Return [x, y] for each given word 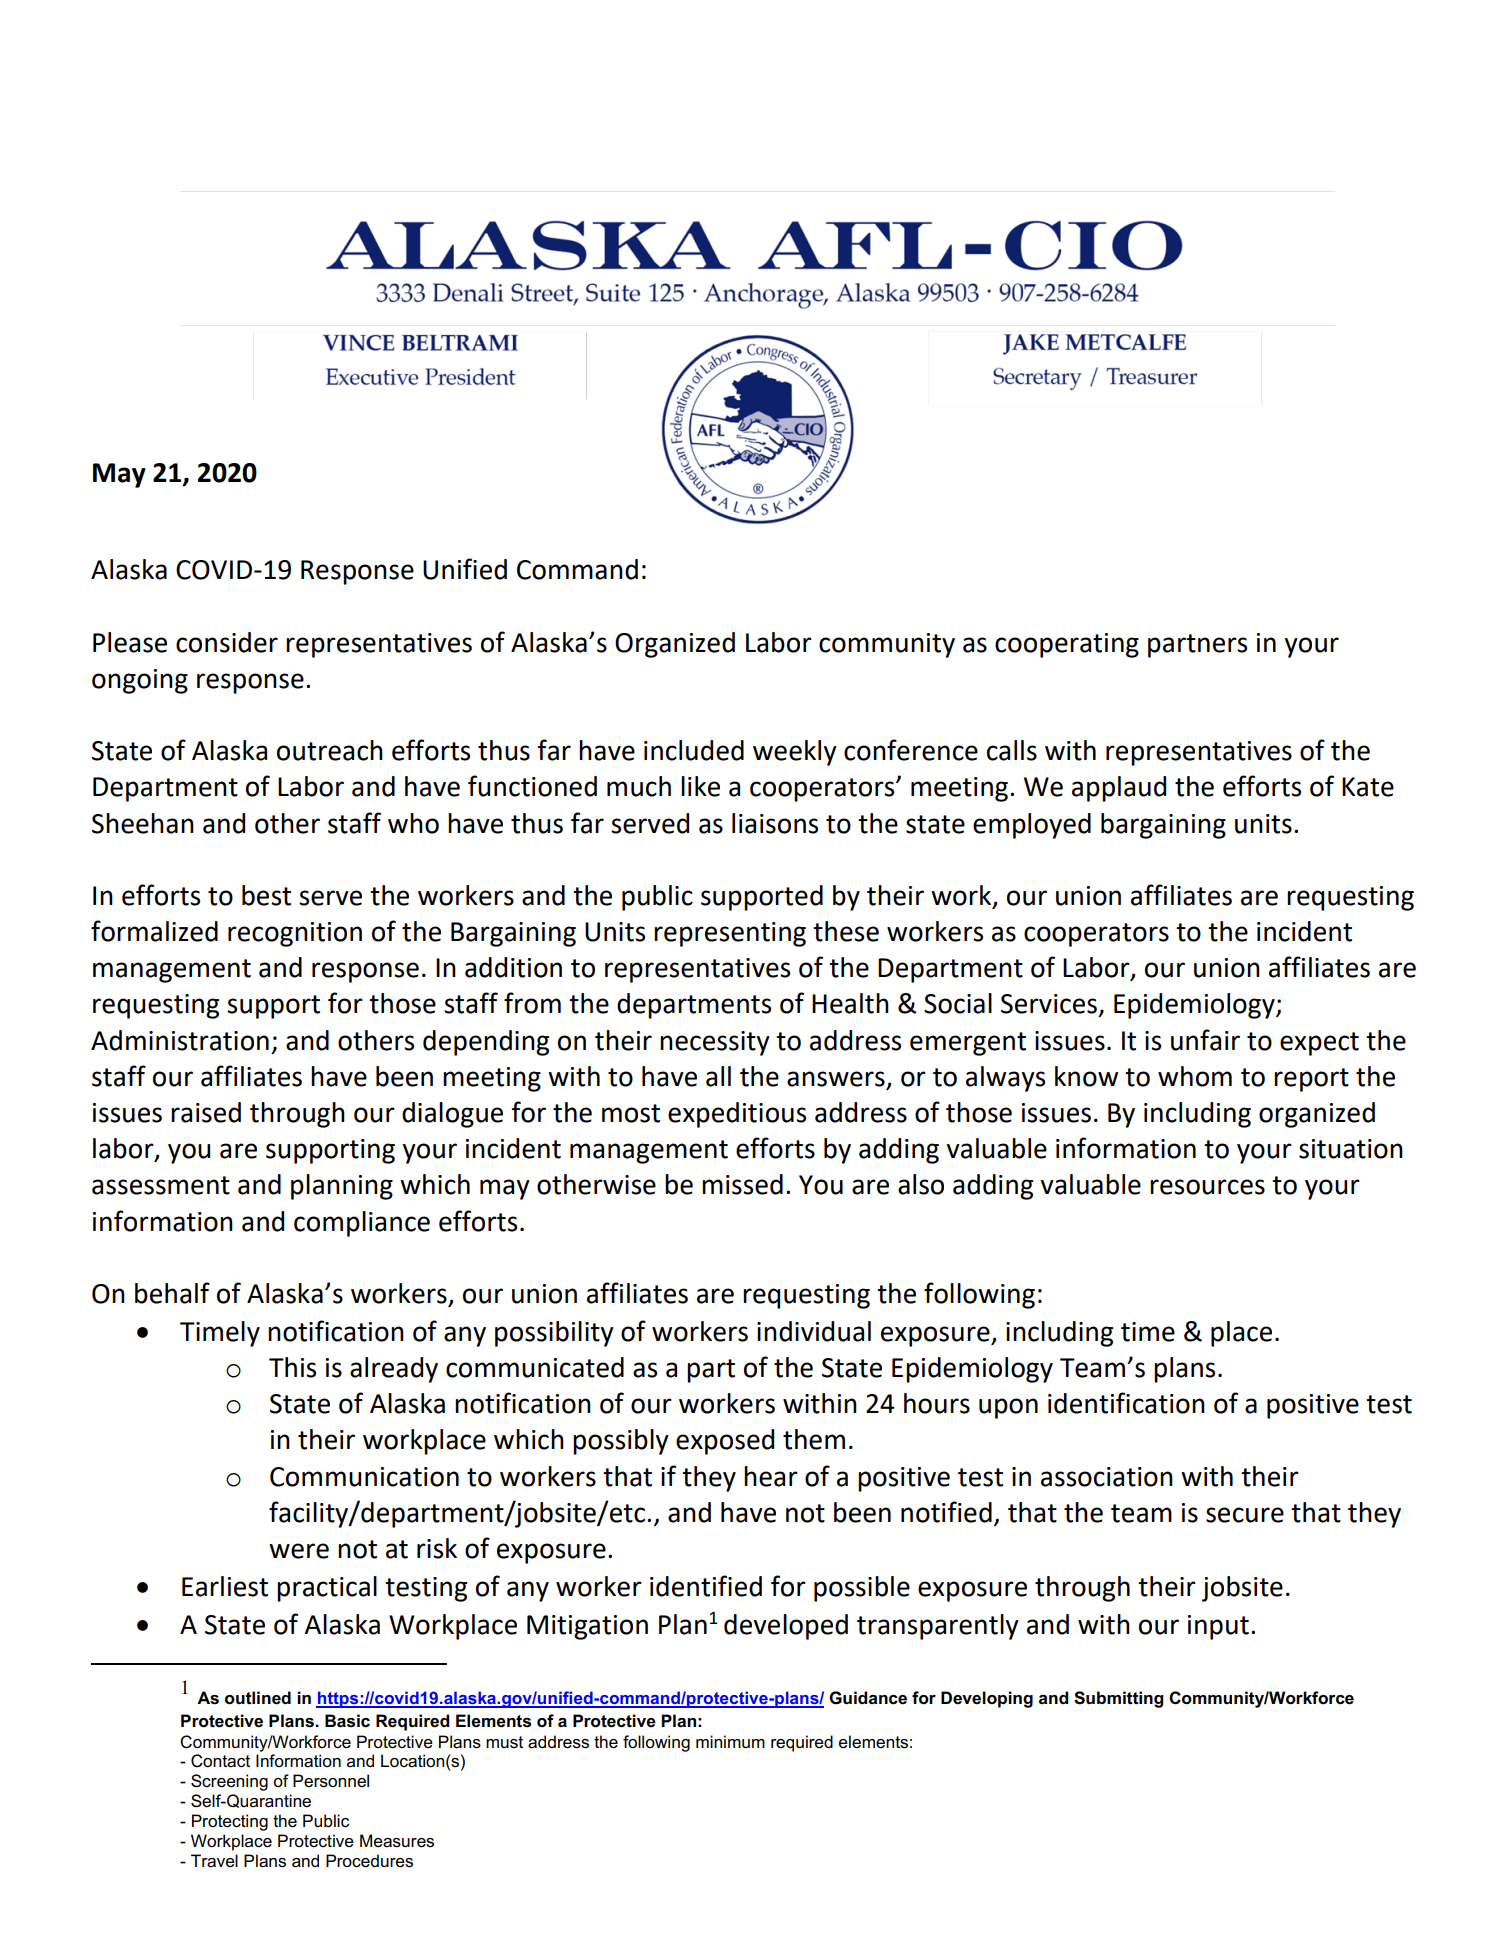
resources [1207, 1187]
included [694, 750]
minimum [730, 1742]
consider [227, 642]
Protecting [230, 1822]
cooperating [1067, 645]
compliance [362, 1224]
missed [742, 1184]
